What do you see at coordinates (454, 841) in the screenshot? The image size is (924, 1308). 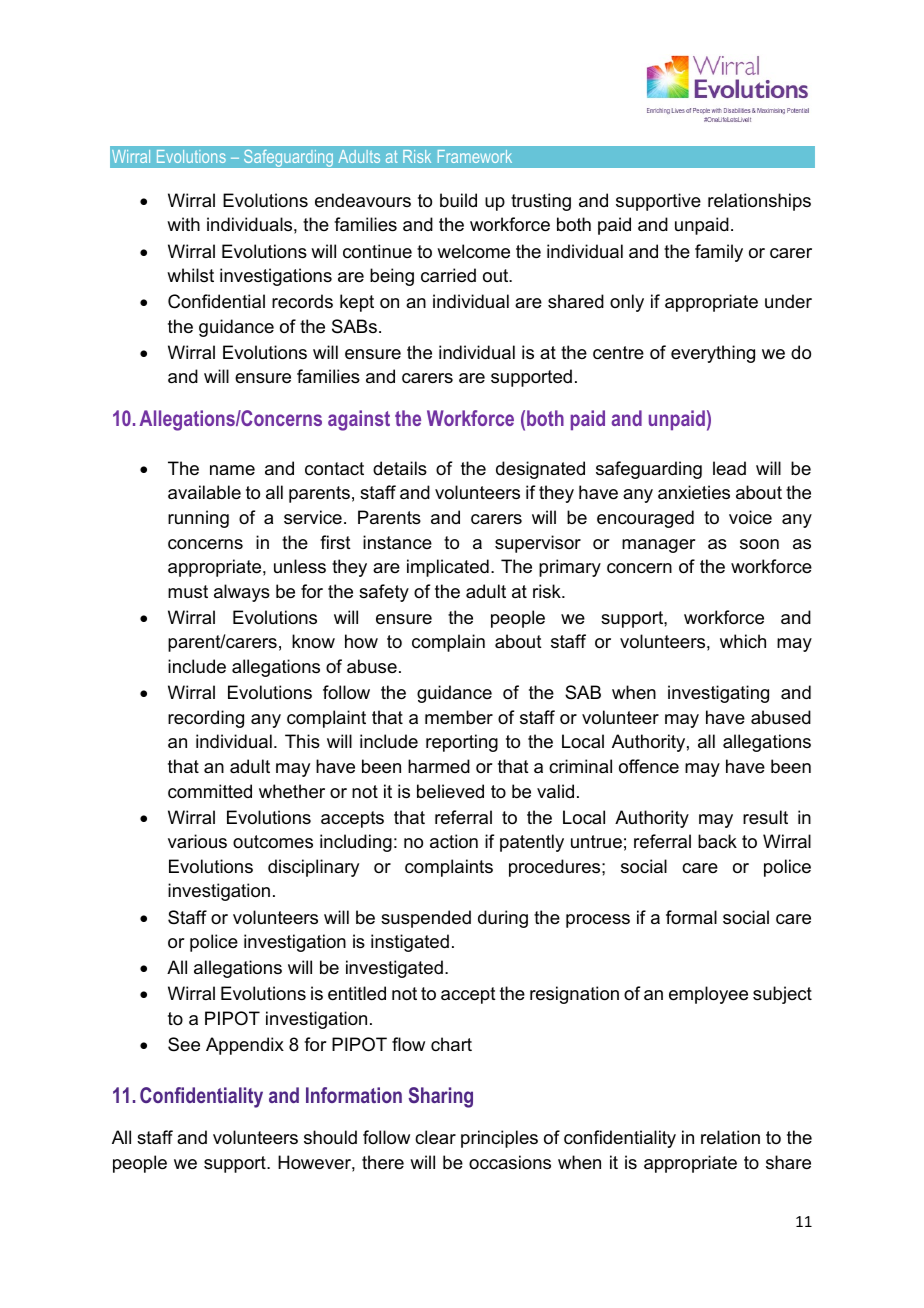 I see `action` at bounding box center [454, 841].
